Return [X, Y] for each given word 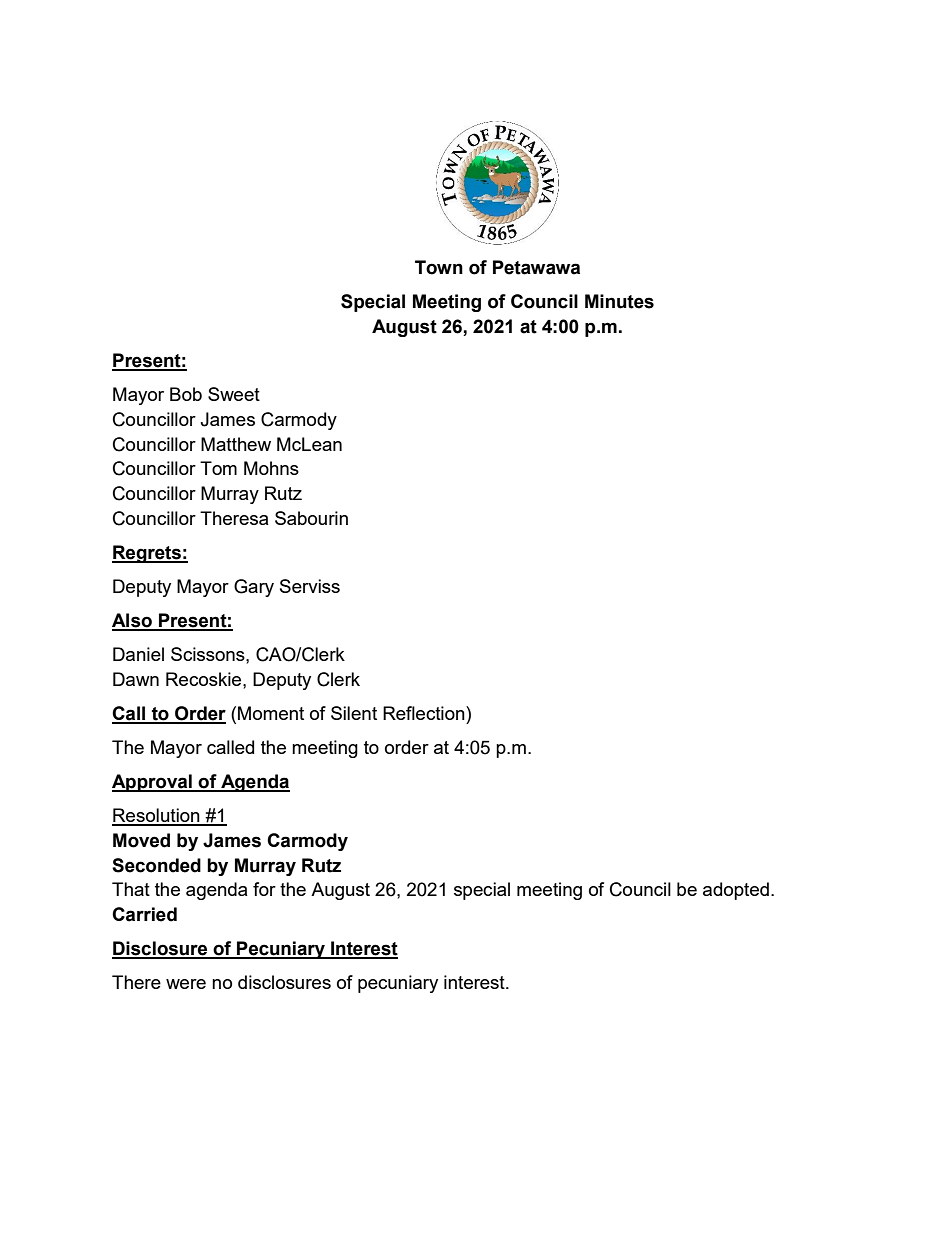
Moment [271, 713]
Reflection [425, 713]
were [186, 984]
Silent [354, 713]
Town [439, 267]
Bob [186, 394]
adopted [736, 891]
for [264, 889]
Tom [218, 468]
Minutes [619, 301]
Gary [254, 588]
